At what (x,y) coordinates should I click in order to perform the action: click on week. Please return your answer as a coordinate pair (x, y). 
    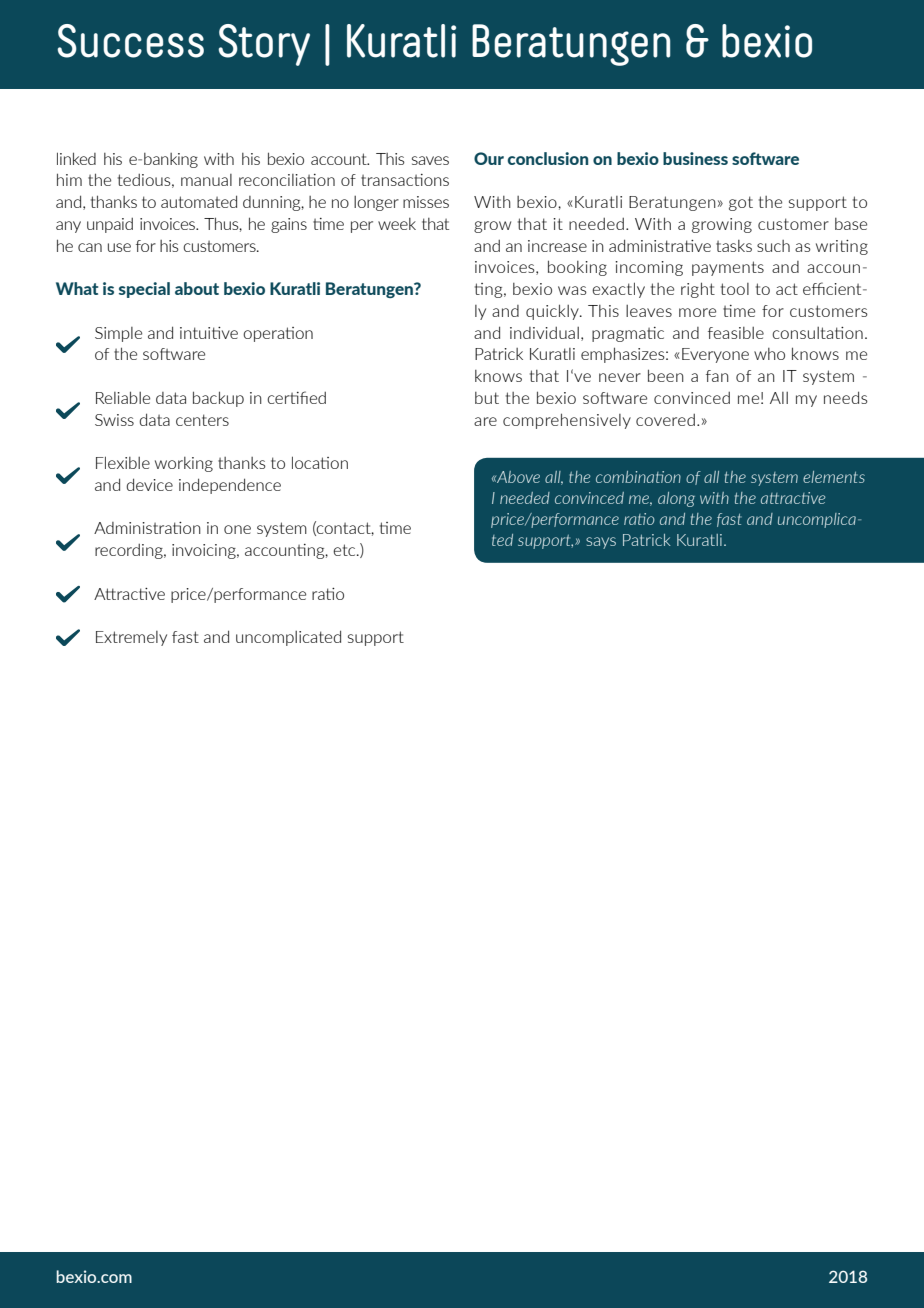
    Looking at the image, I should click on (397, 224).
